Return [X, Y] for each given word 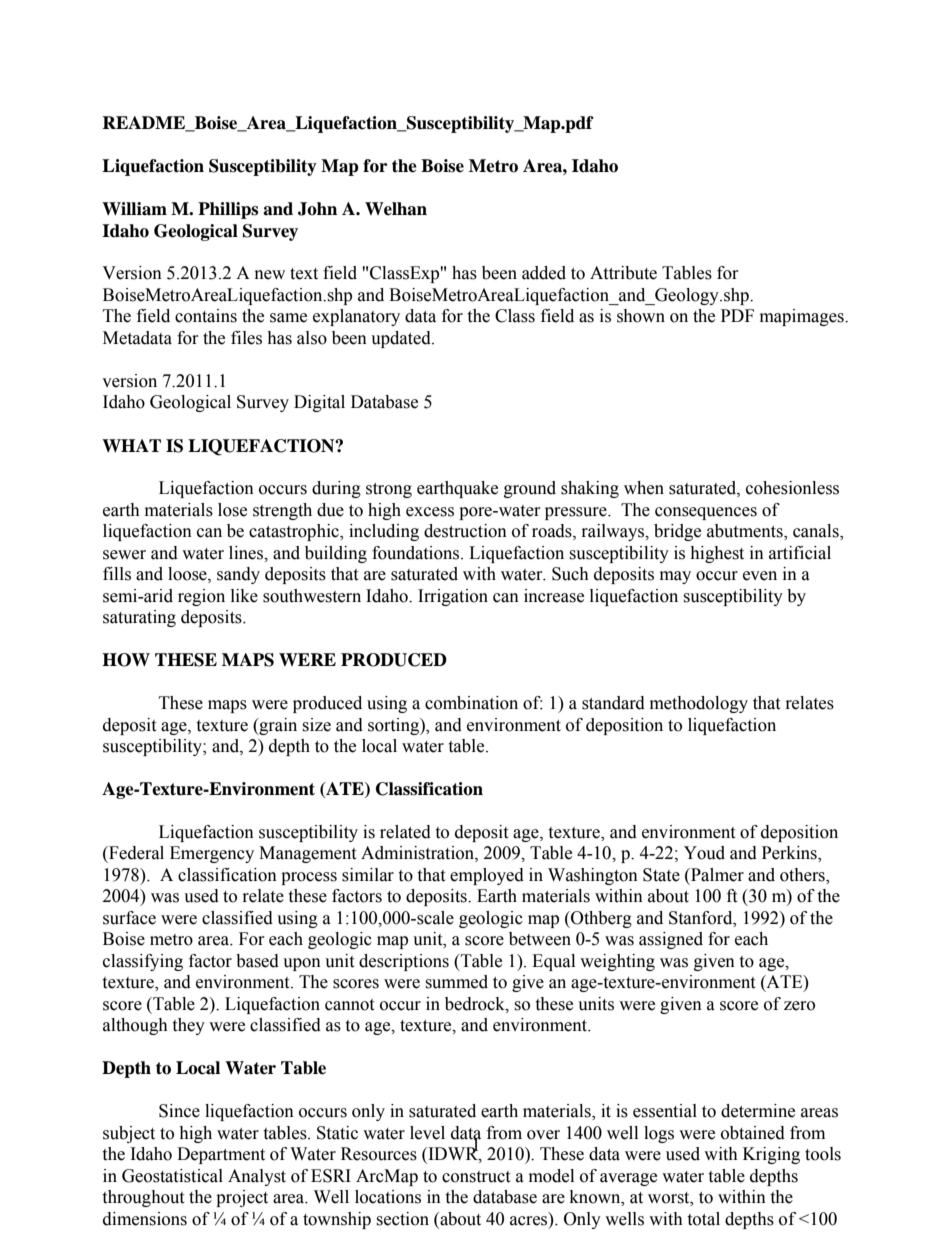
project [242, 1198]
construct [476, 1177]
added [544, 273]
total [703, 1219]
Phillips [228, 210]
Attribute [623, 273]
